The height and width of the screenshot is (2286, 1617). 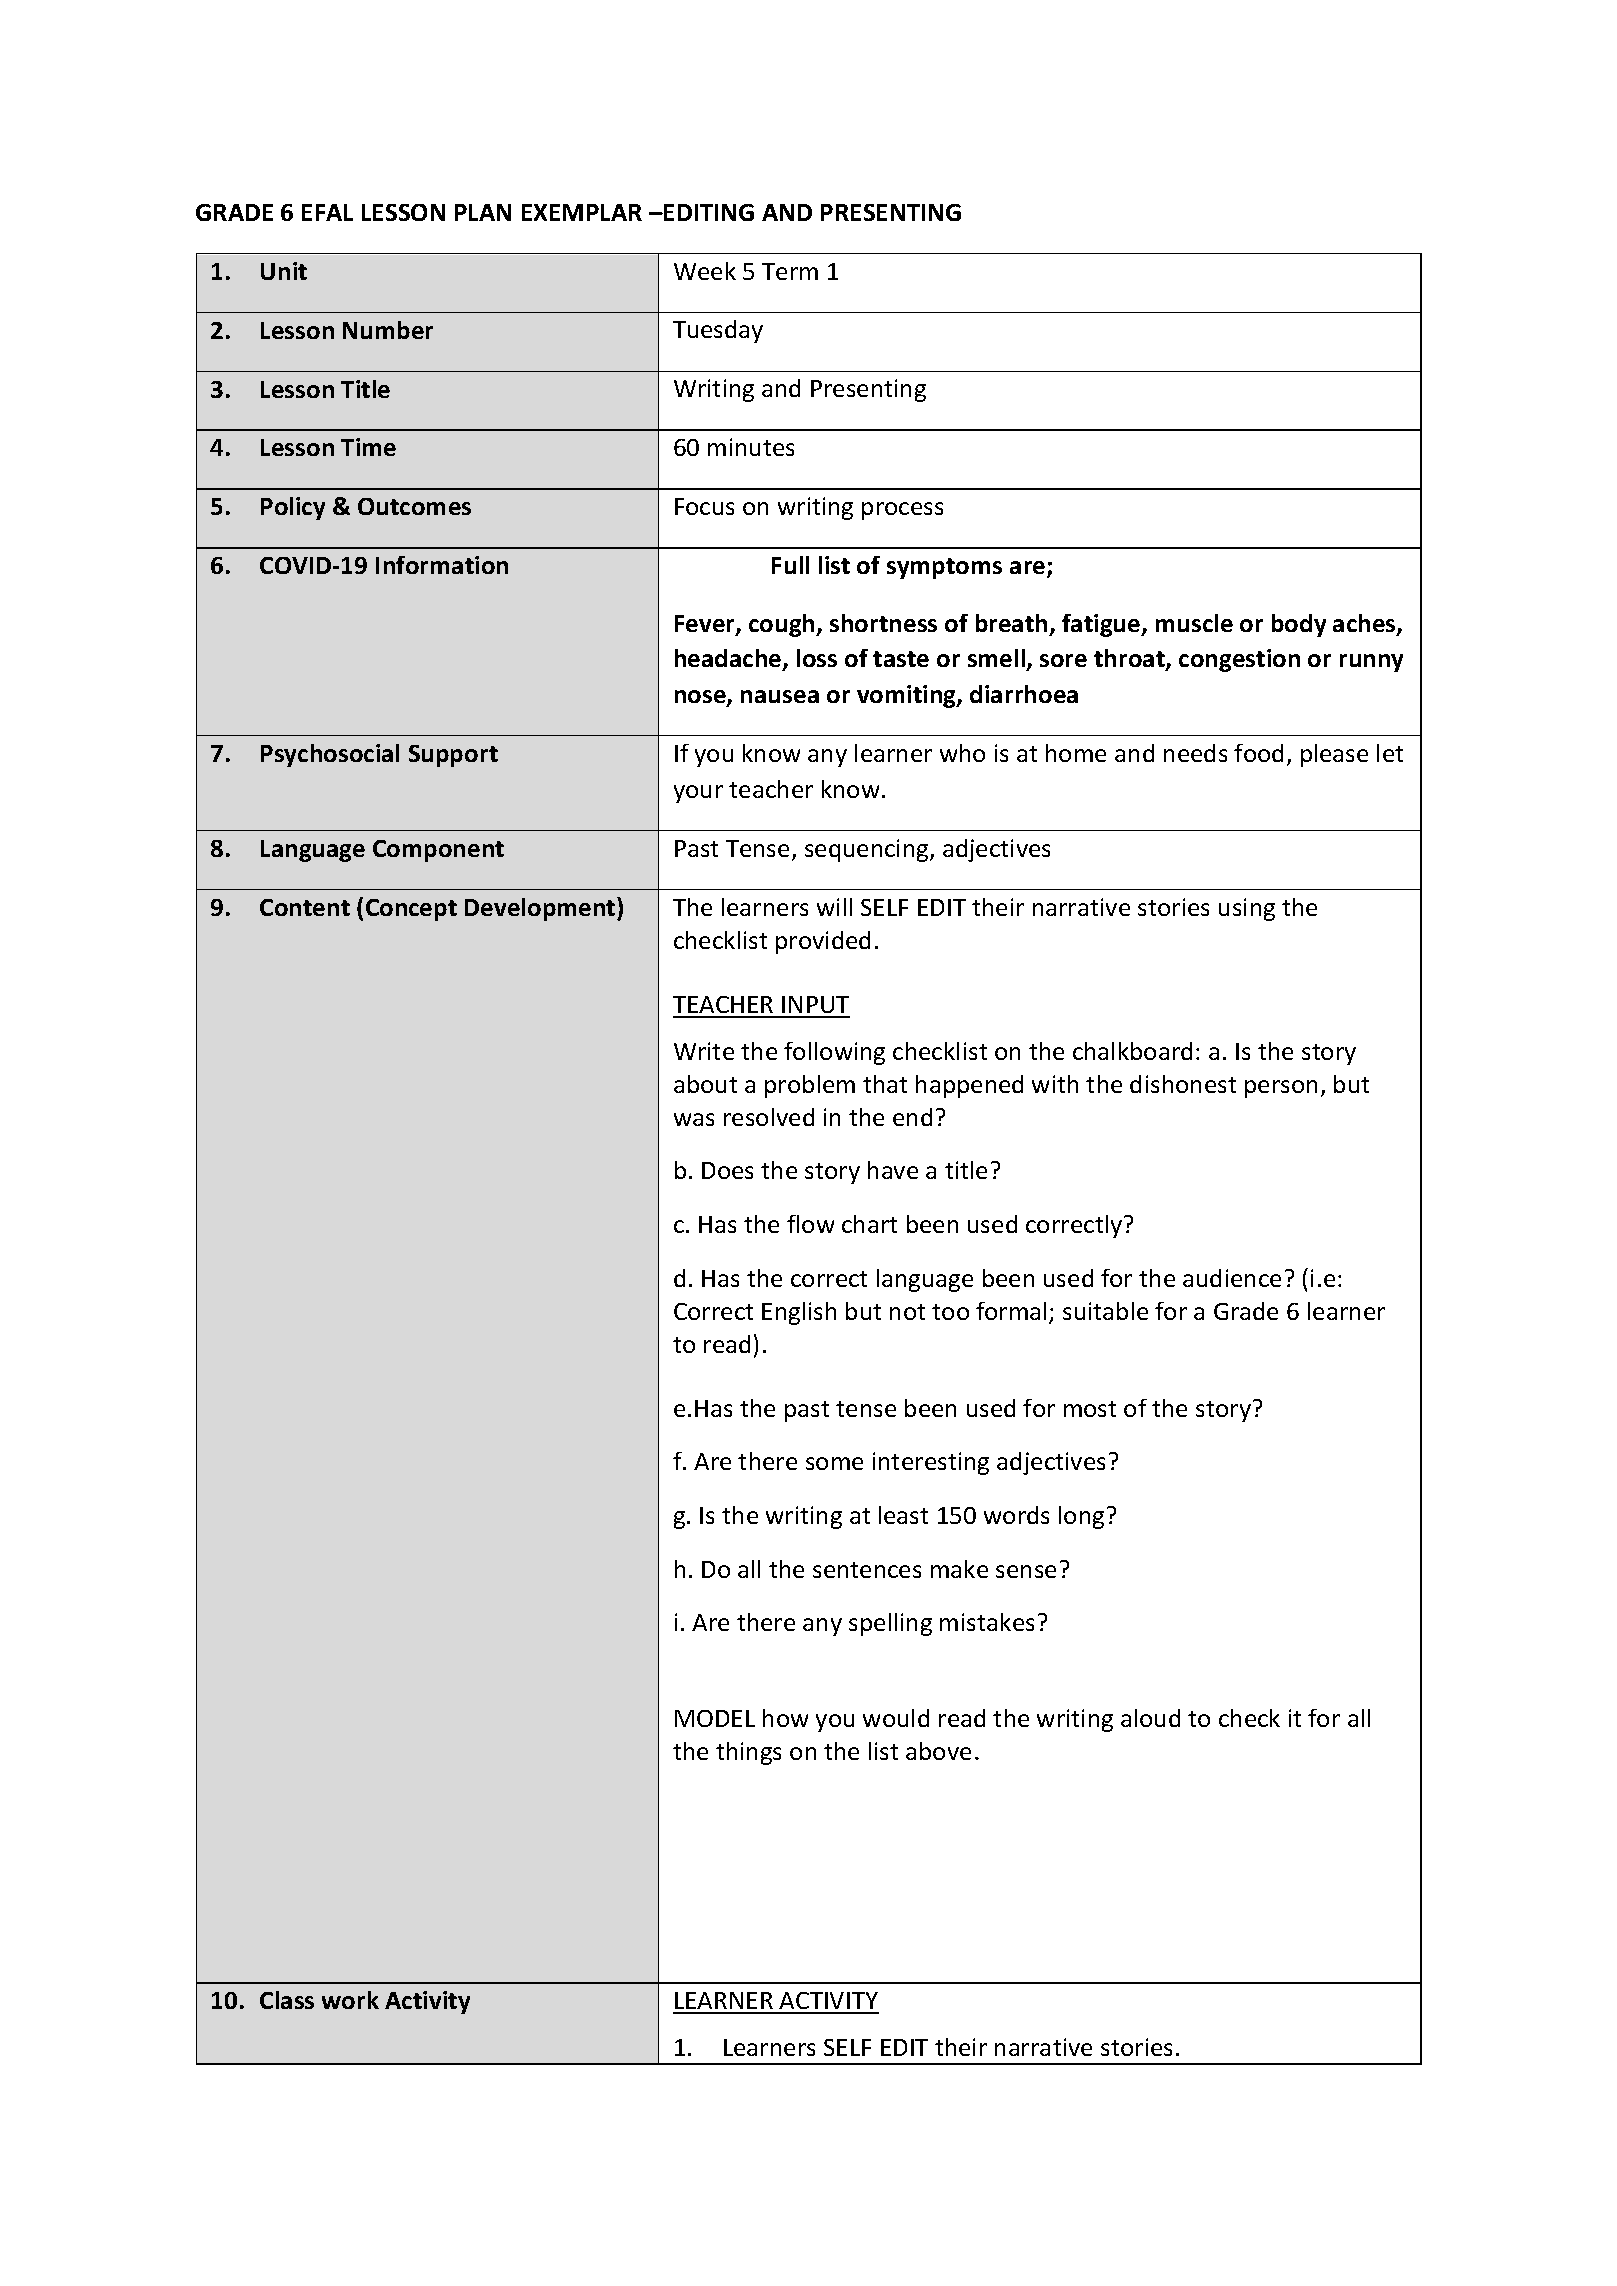 I want to click on congestion, so click(x=1239, y=660).
